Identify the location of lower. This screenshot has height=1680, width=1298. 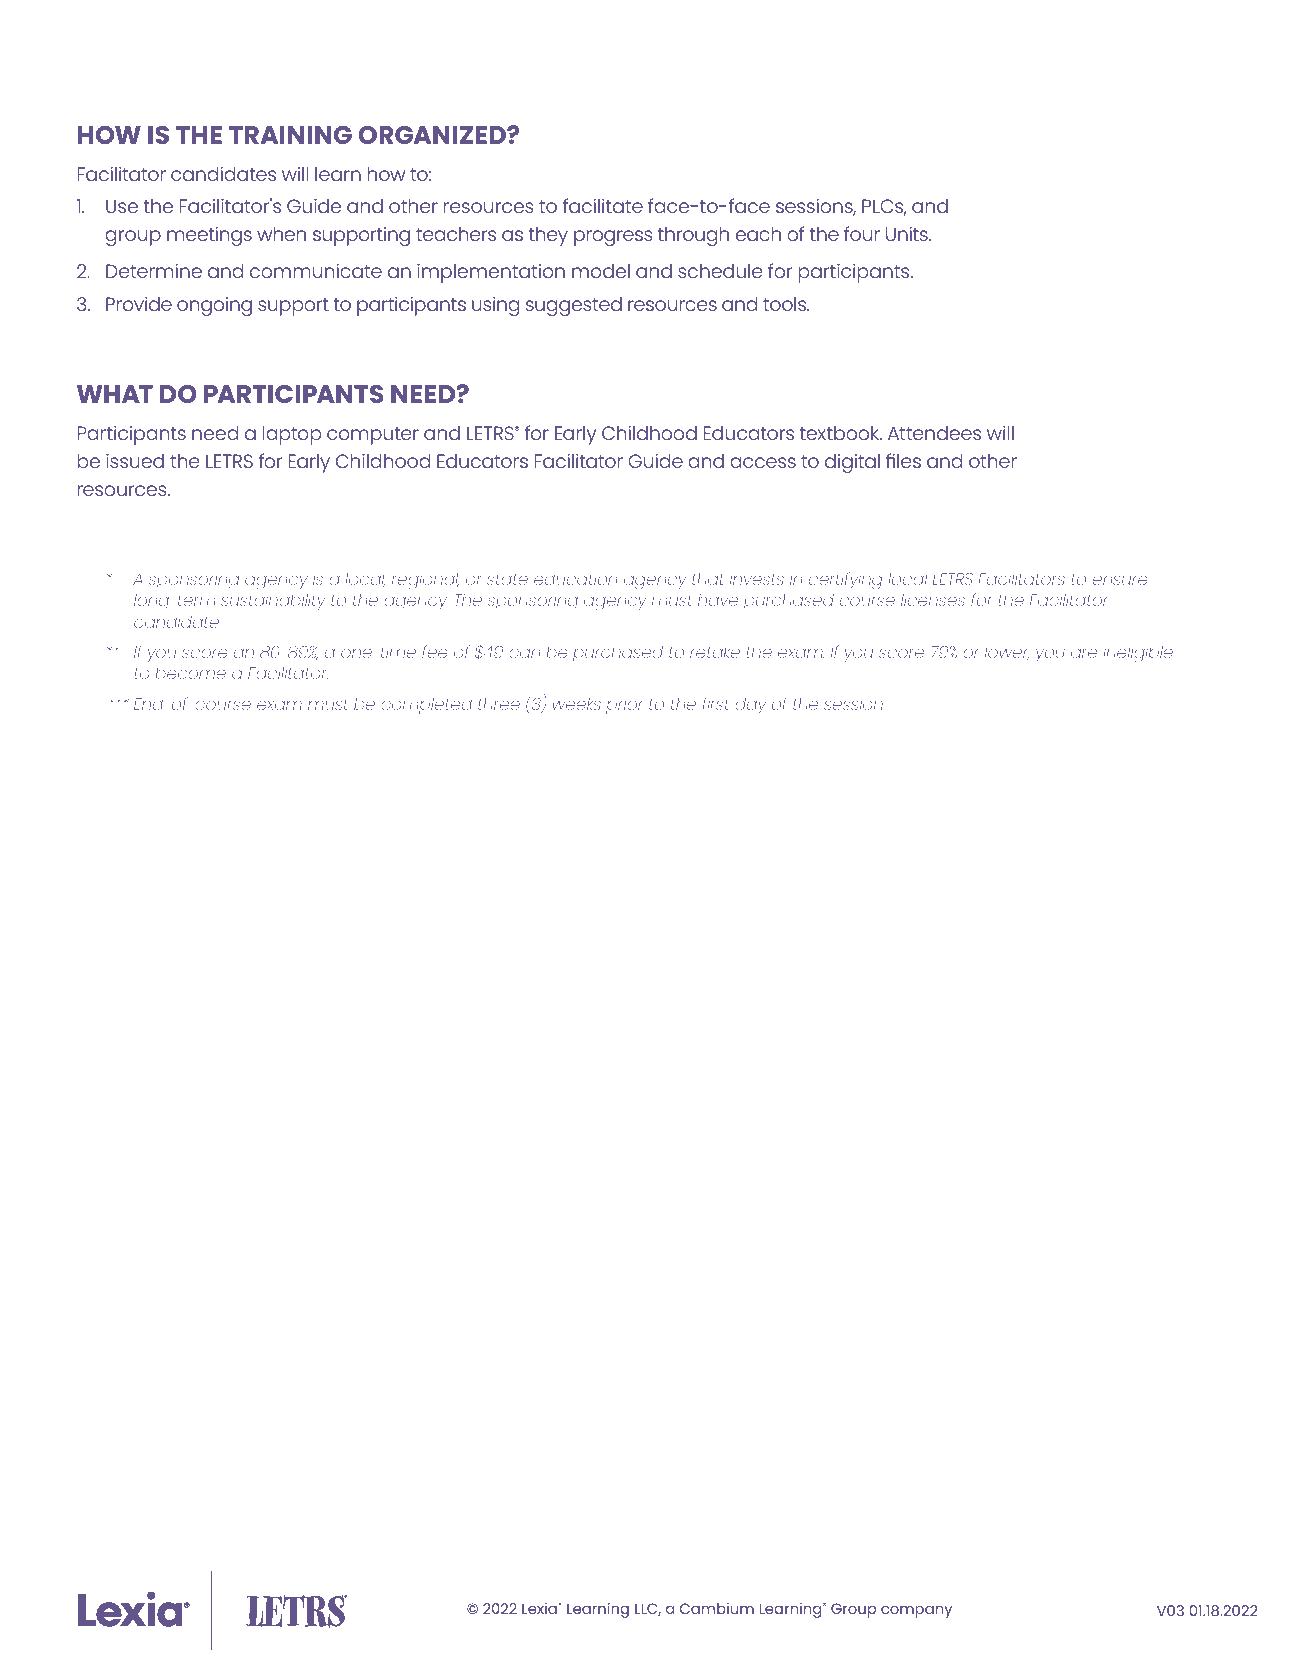
(1007, 653).
